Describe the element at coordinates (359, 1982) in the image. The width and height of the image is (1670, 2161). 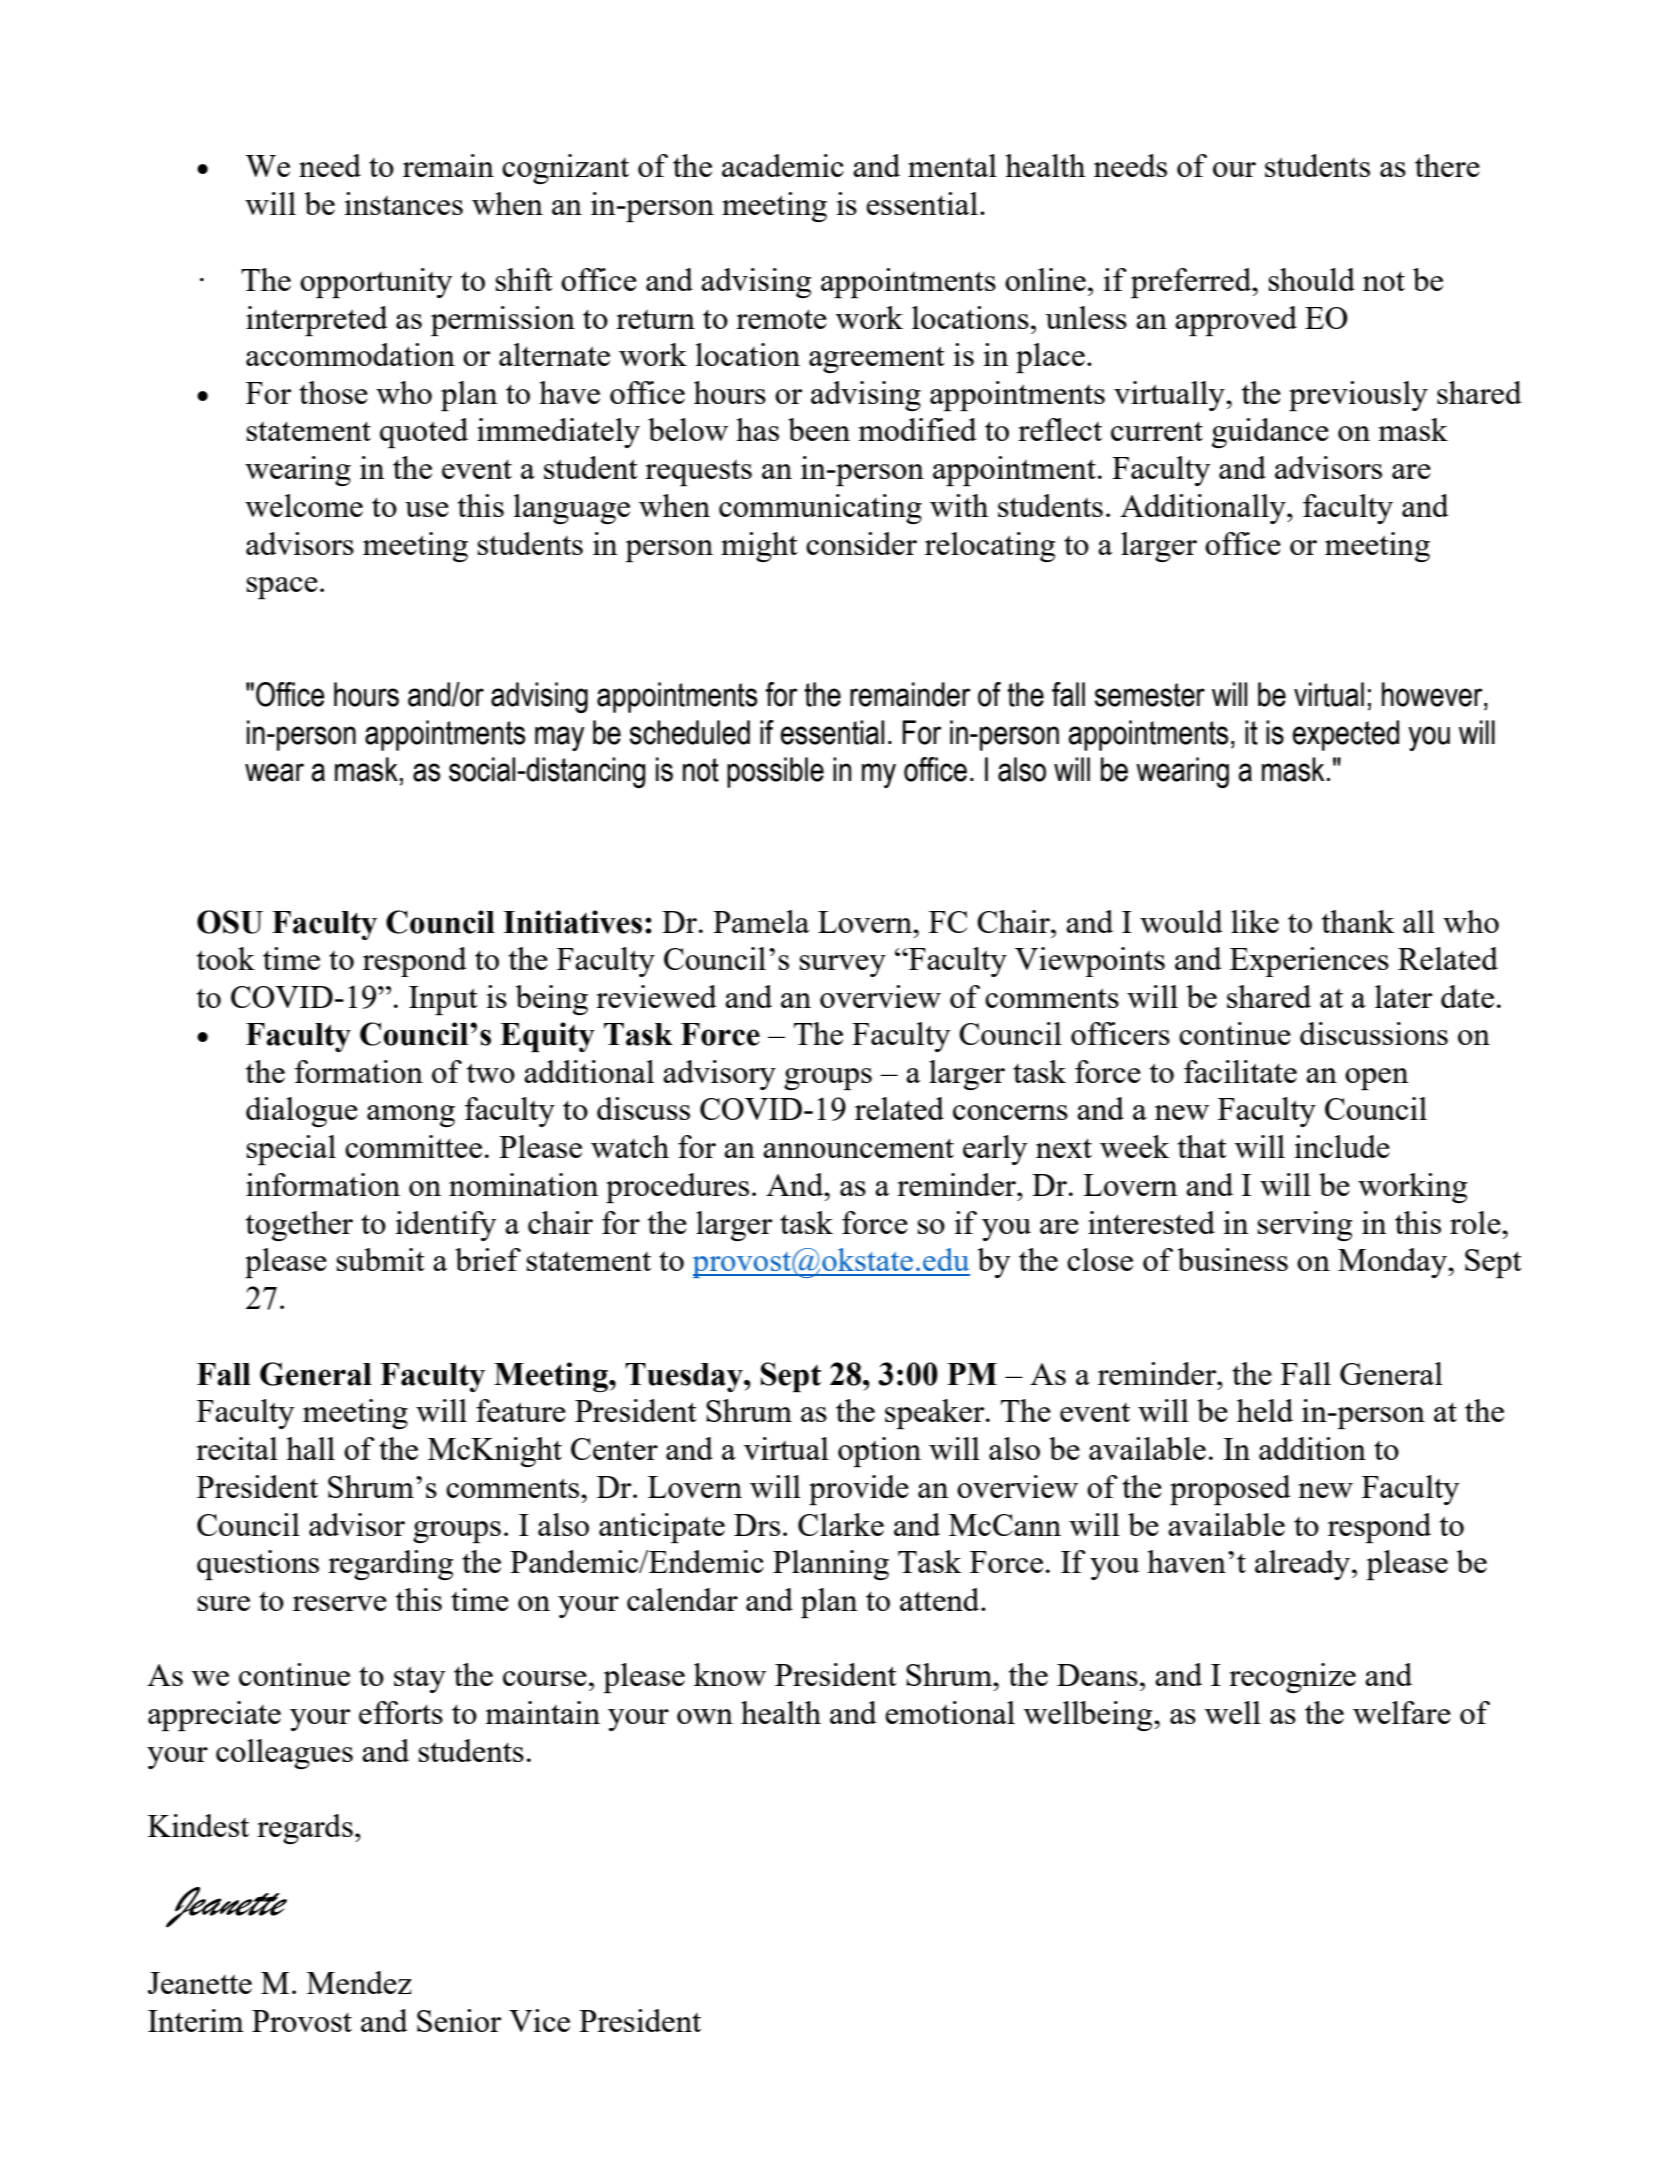
I see `Mendez` at that location.
